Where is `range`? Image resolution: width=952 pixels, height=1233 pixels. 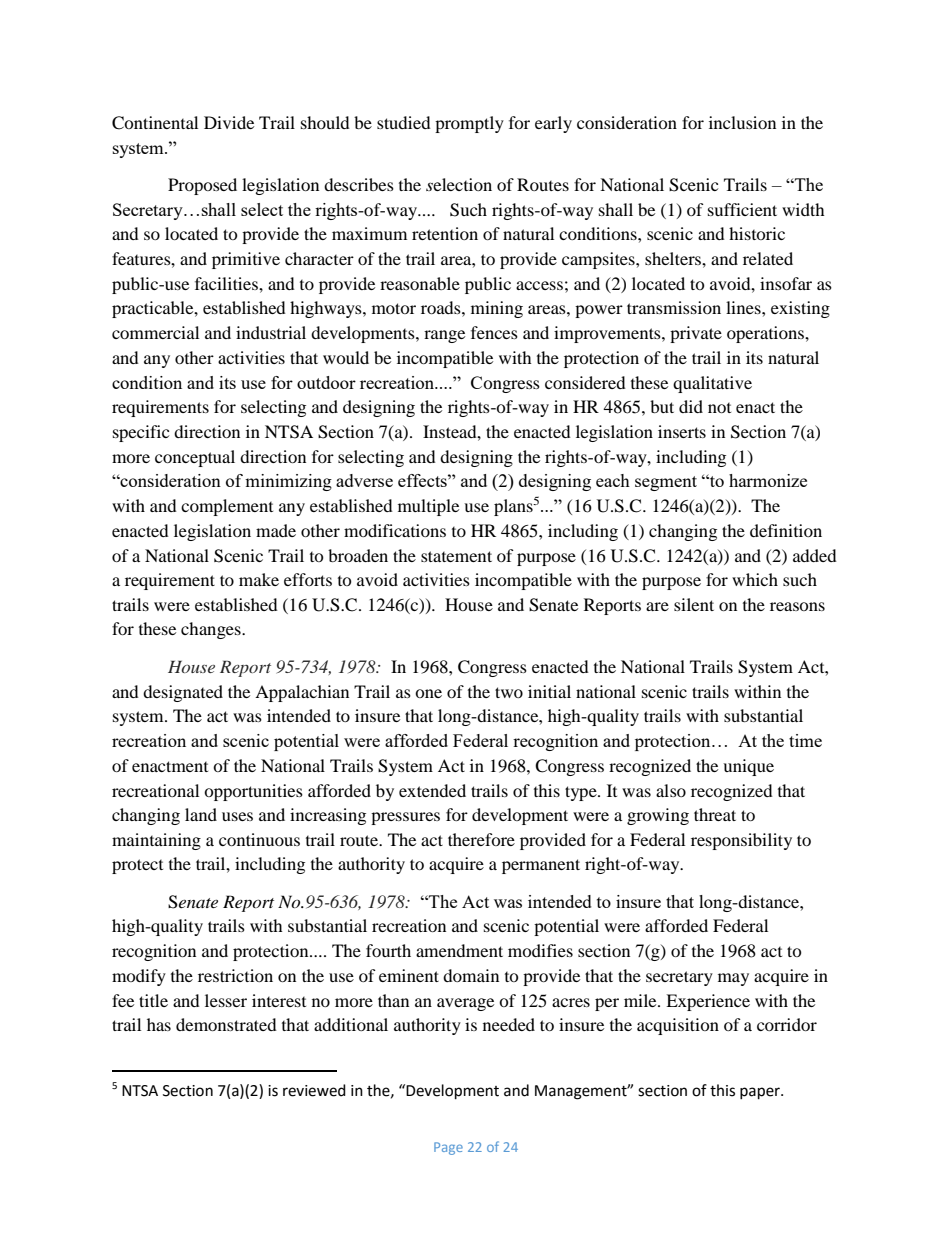
range is located at coordinates (444, 336).
